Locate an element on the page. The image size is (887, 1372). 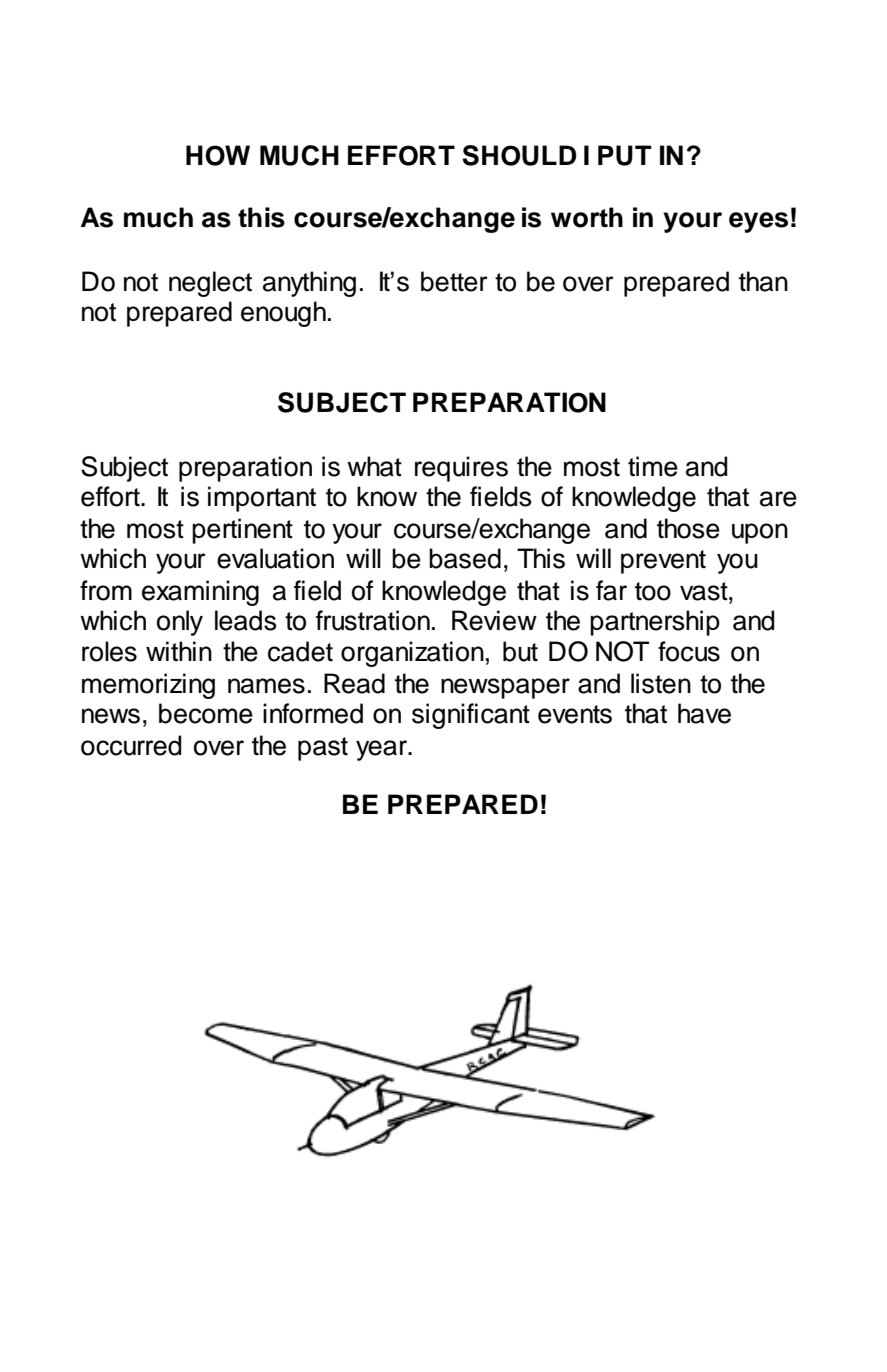
HOW is located at coordinates (218, 155).
